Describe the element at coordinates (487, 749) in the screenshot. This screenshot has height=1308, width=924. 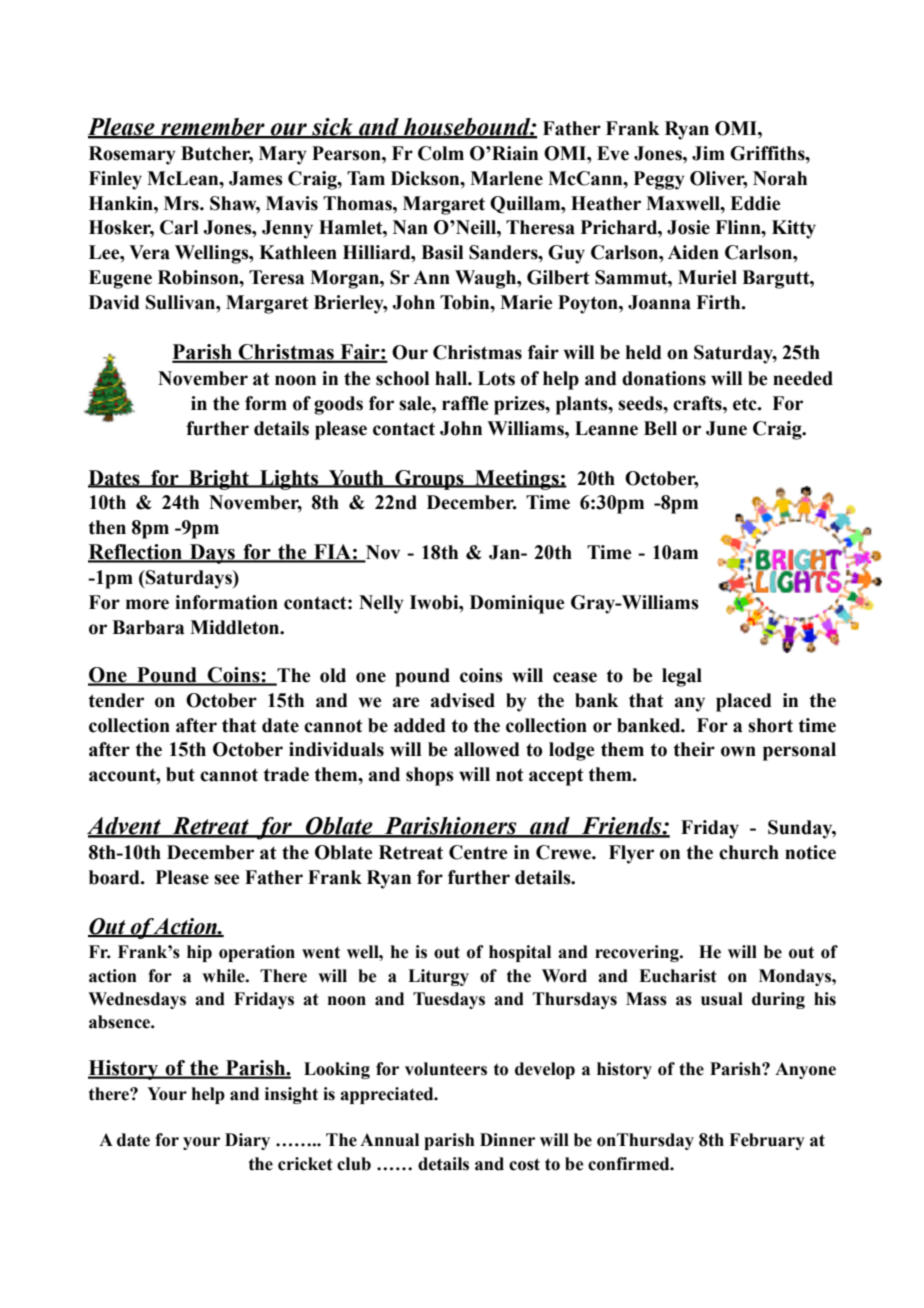
I see `allowed` at that location.
